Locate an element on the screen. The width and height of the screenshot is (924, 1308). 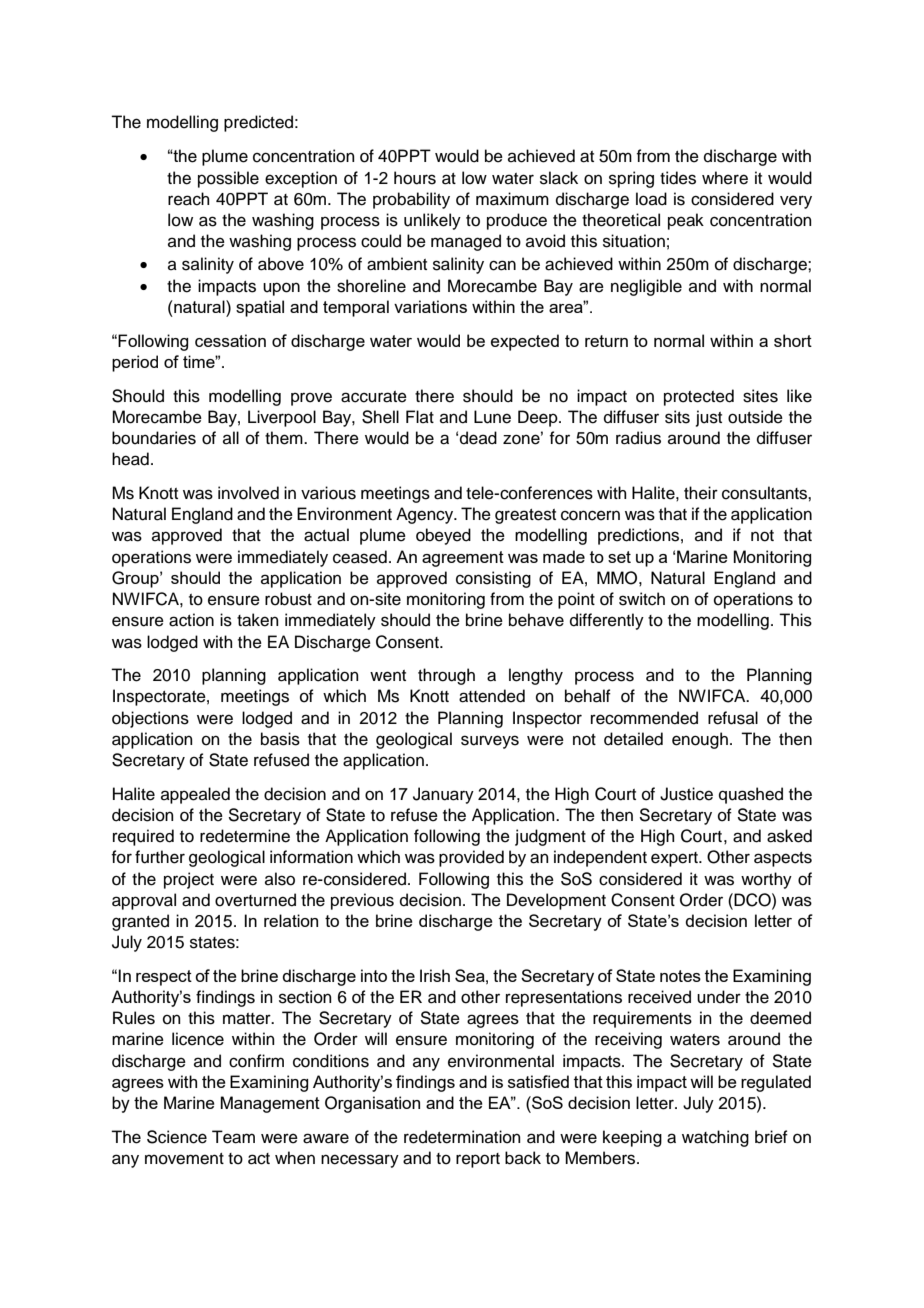
report is located at coordinates (478, 1160).
